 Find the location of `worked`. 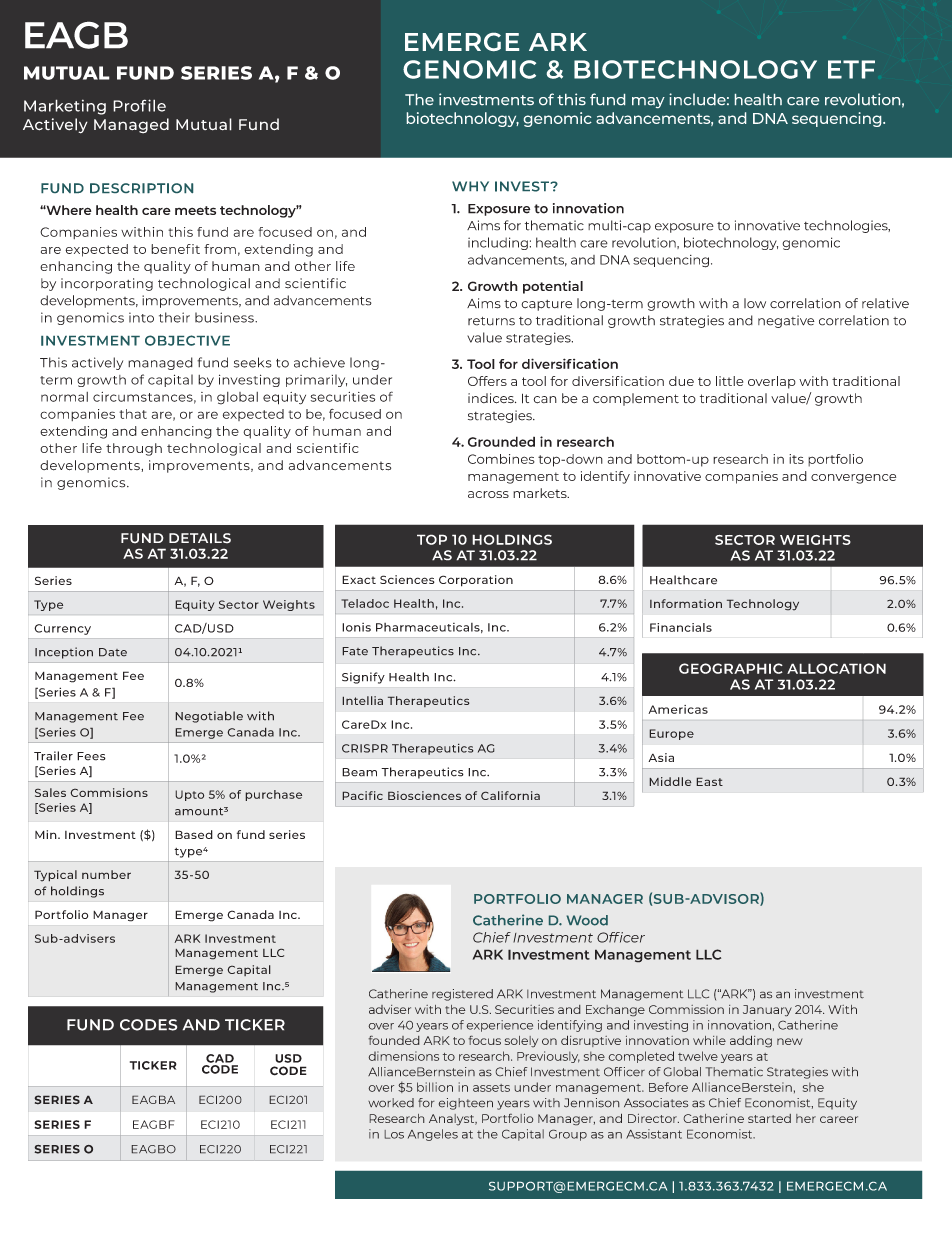

worked is located at coordinates (391, 1103).
